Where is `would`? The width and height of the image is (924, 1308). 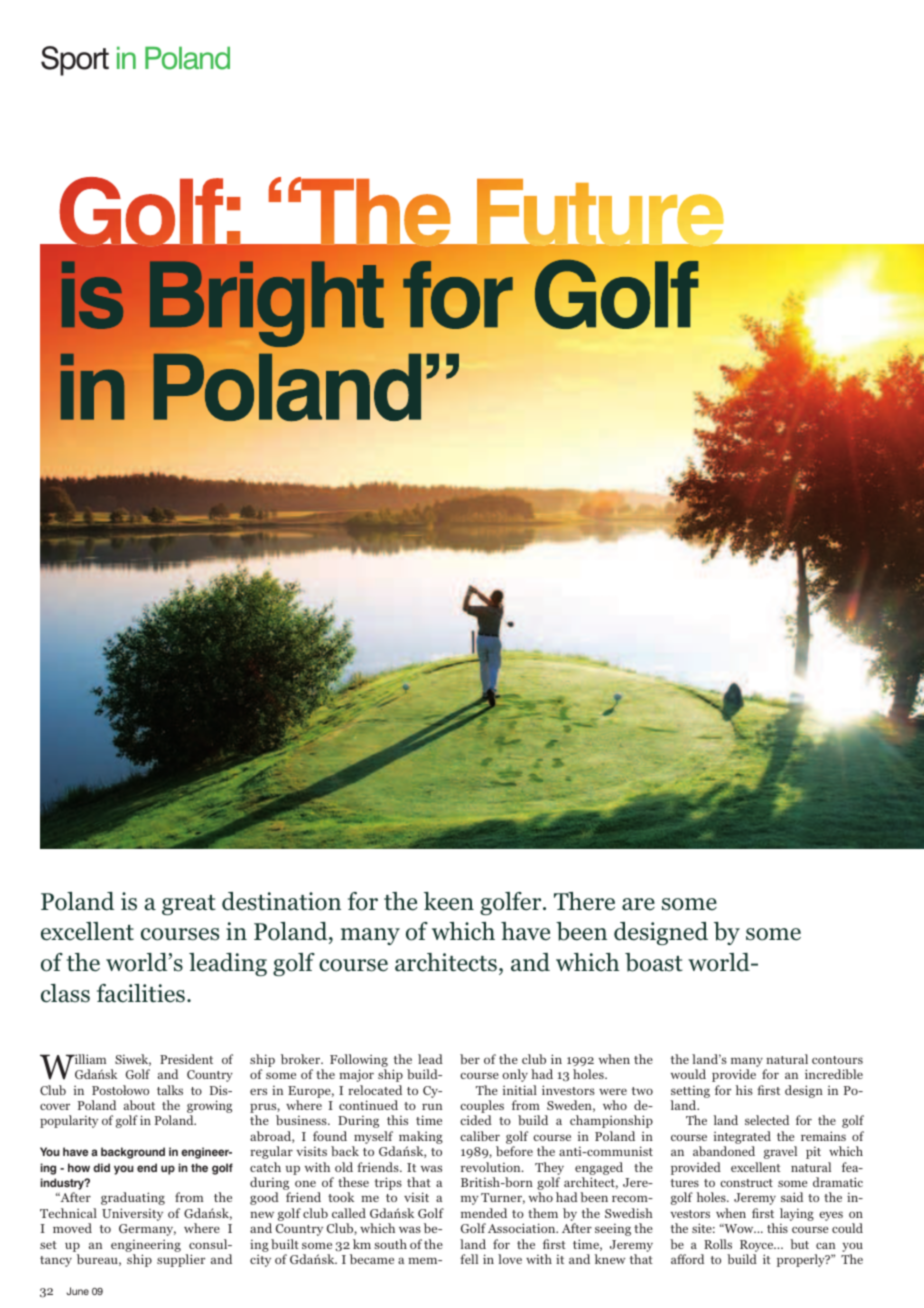 would is located at coordinates (688, 1074).
